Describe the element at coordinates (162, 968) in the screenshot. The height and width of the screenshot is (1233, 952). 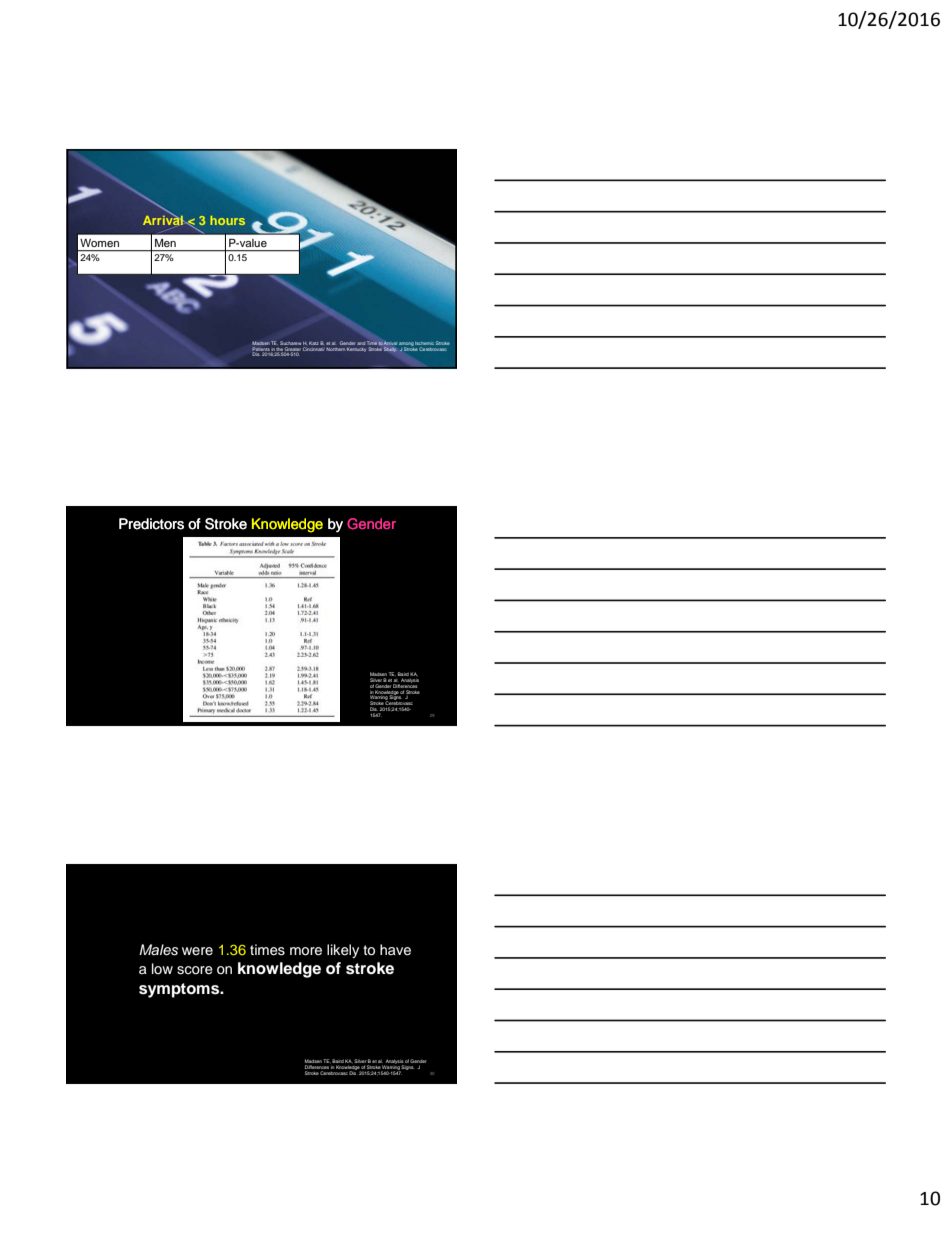
I see `low` at that location.
